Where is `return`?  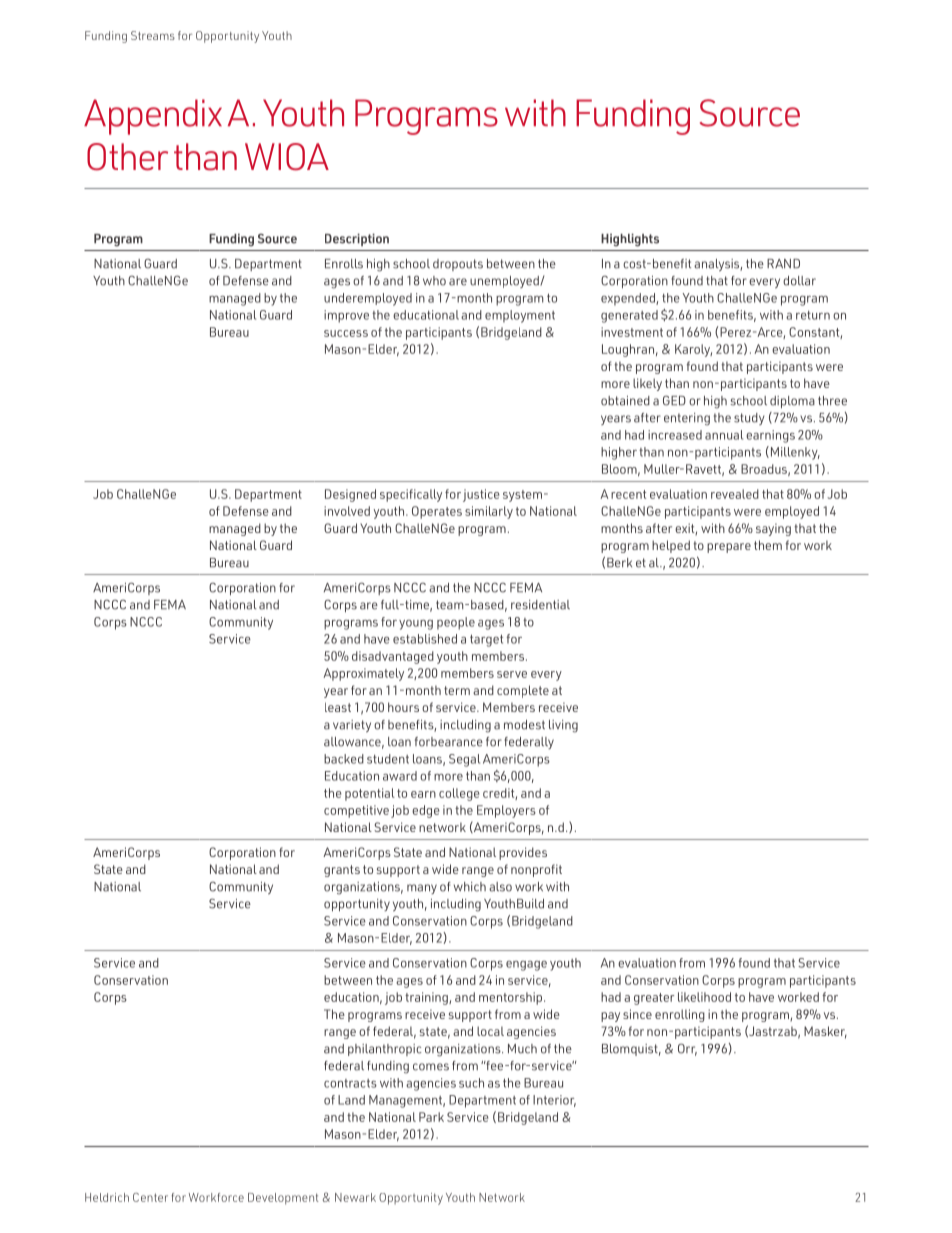 return is located at coordinates (813, 315).
